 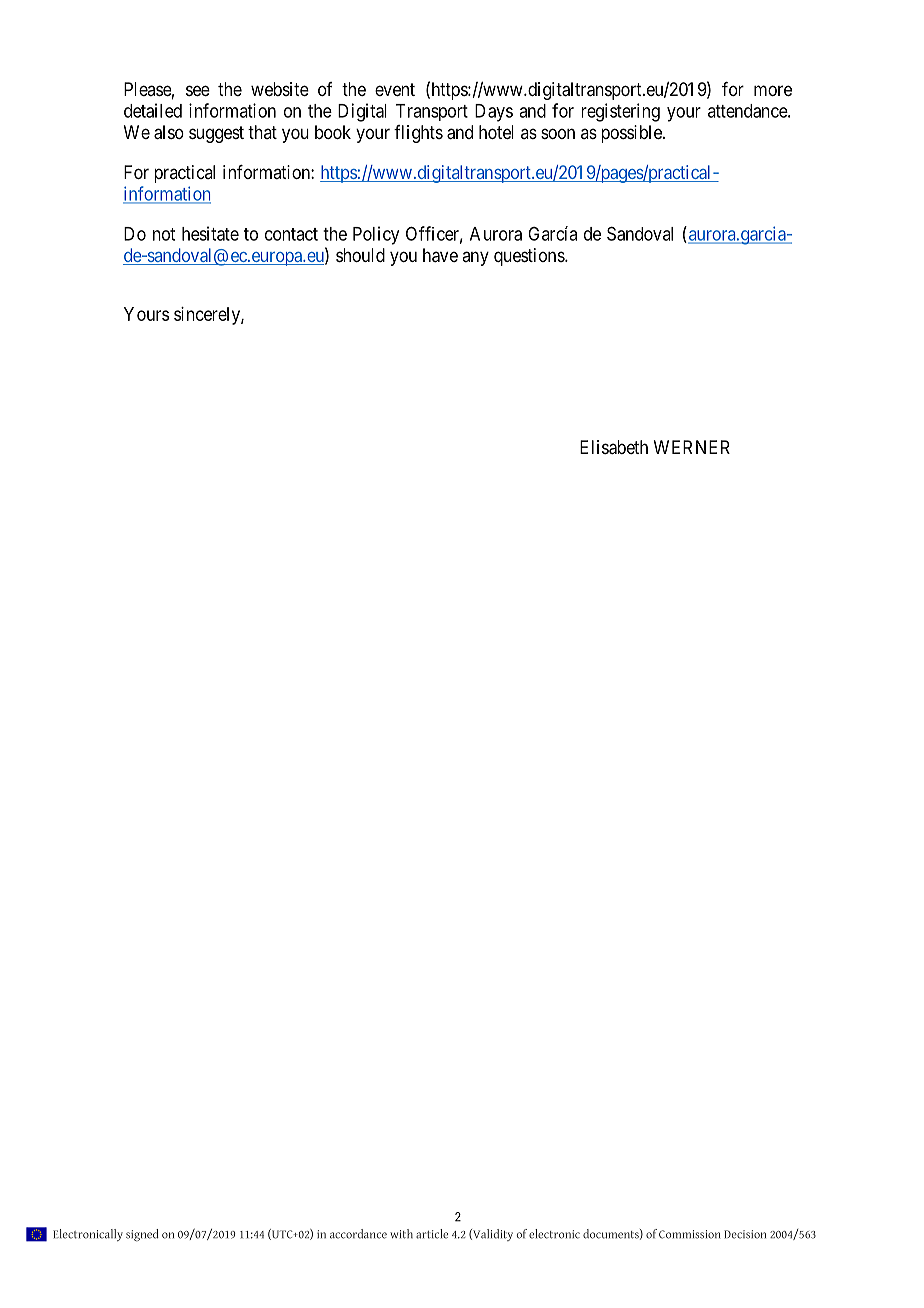 What do you see at coordinates (632, 134) in the screenshot?
I see `possible` at bounding box center [632, 134].
